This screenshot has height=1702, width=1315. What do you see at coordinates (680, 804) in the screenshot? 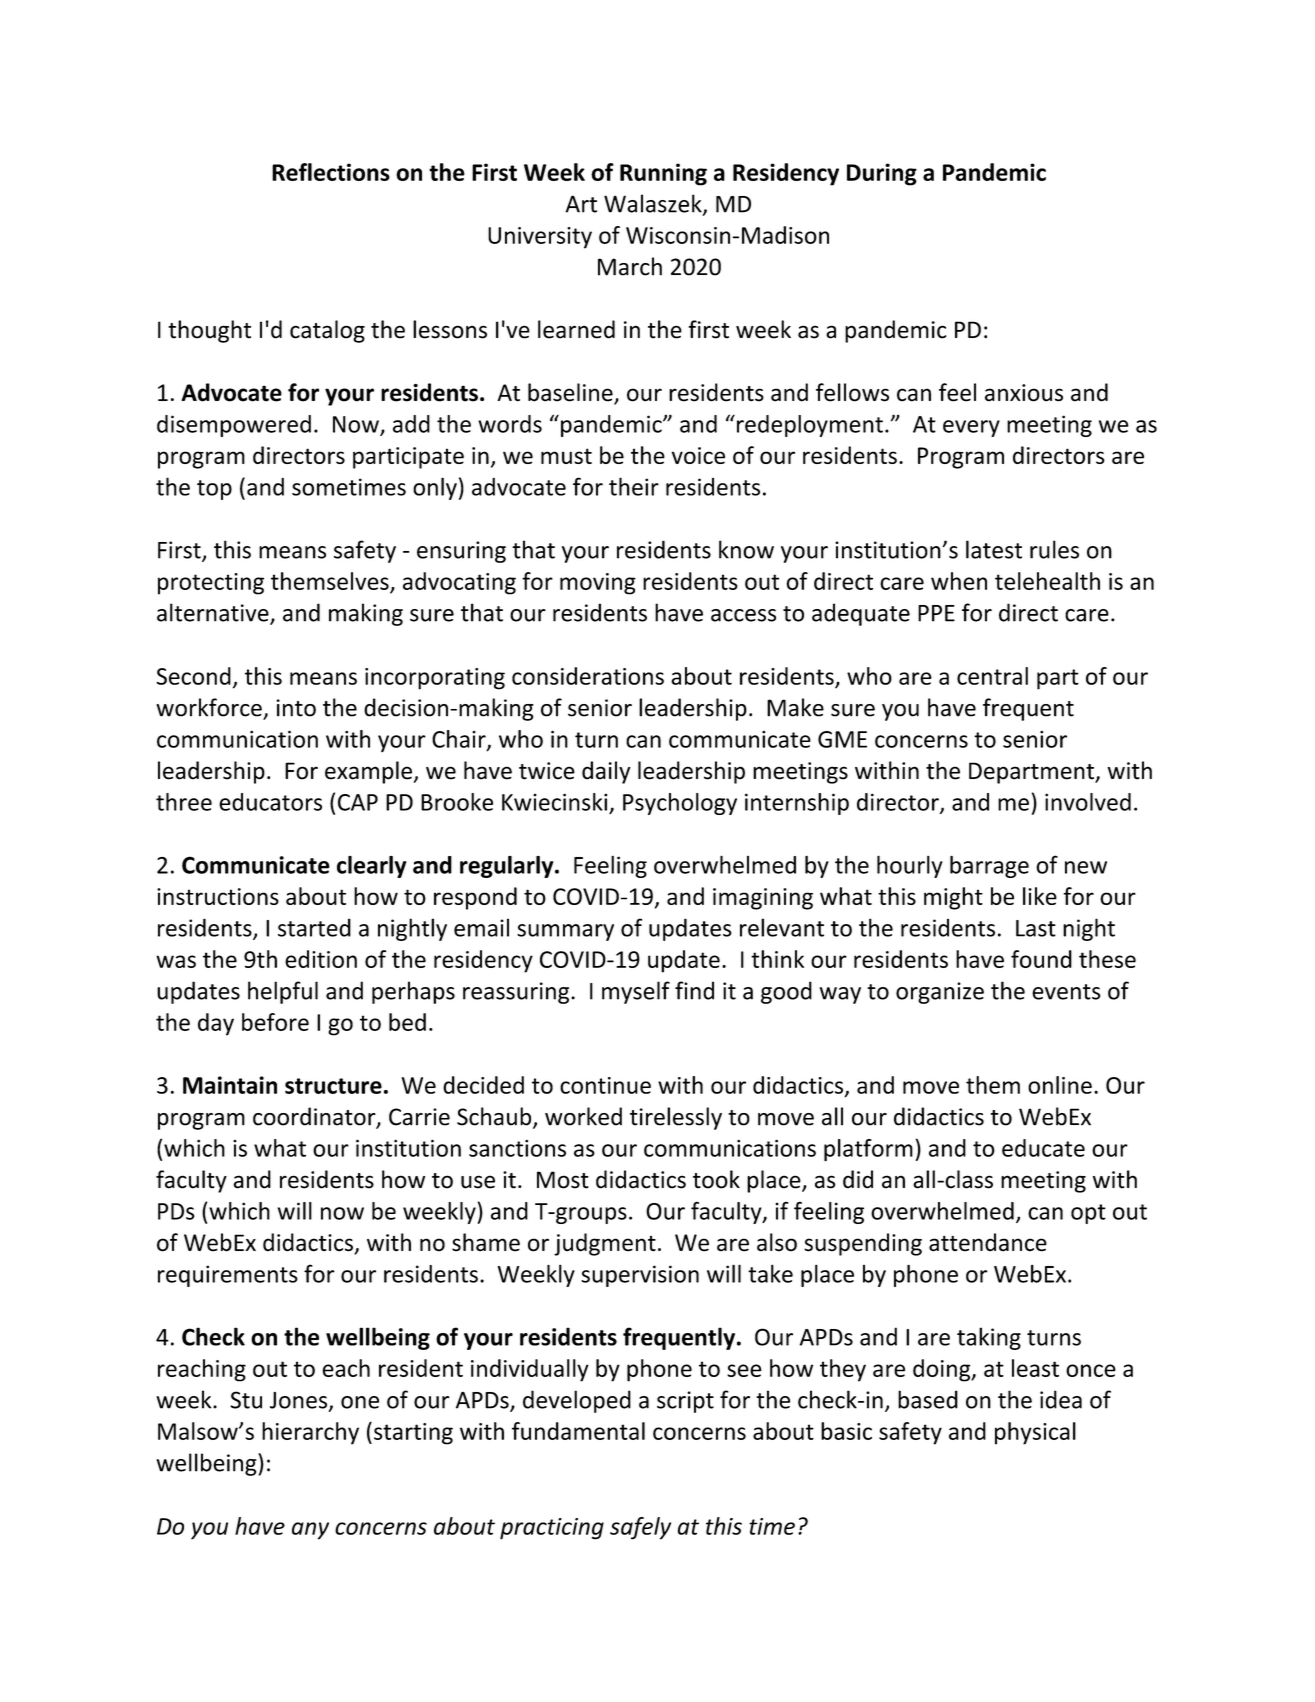
I see `Psychology` at bounding box center [680, 804].
